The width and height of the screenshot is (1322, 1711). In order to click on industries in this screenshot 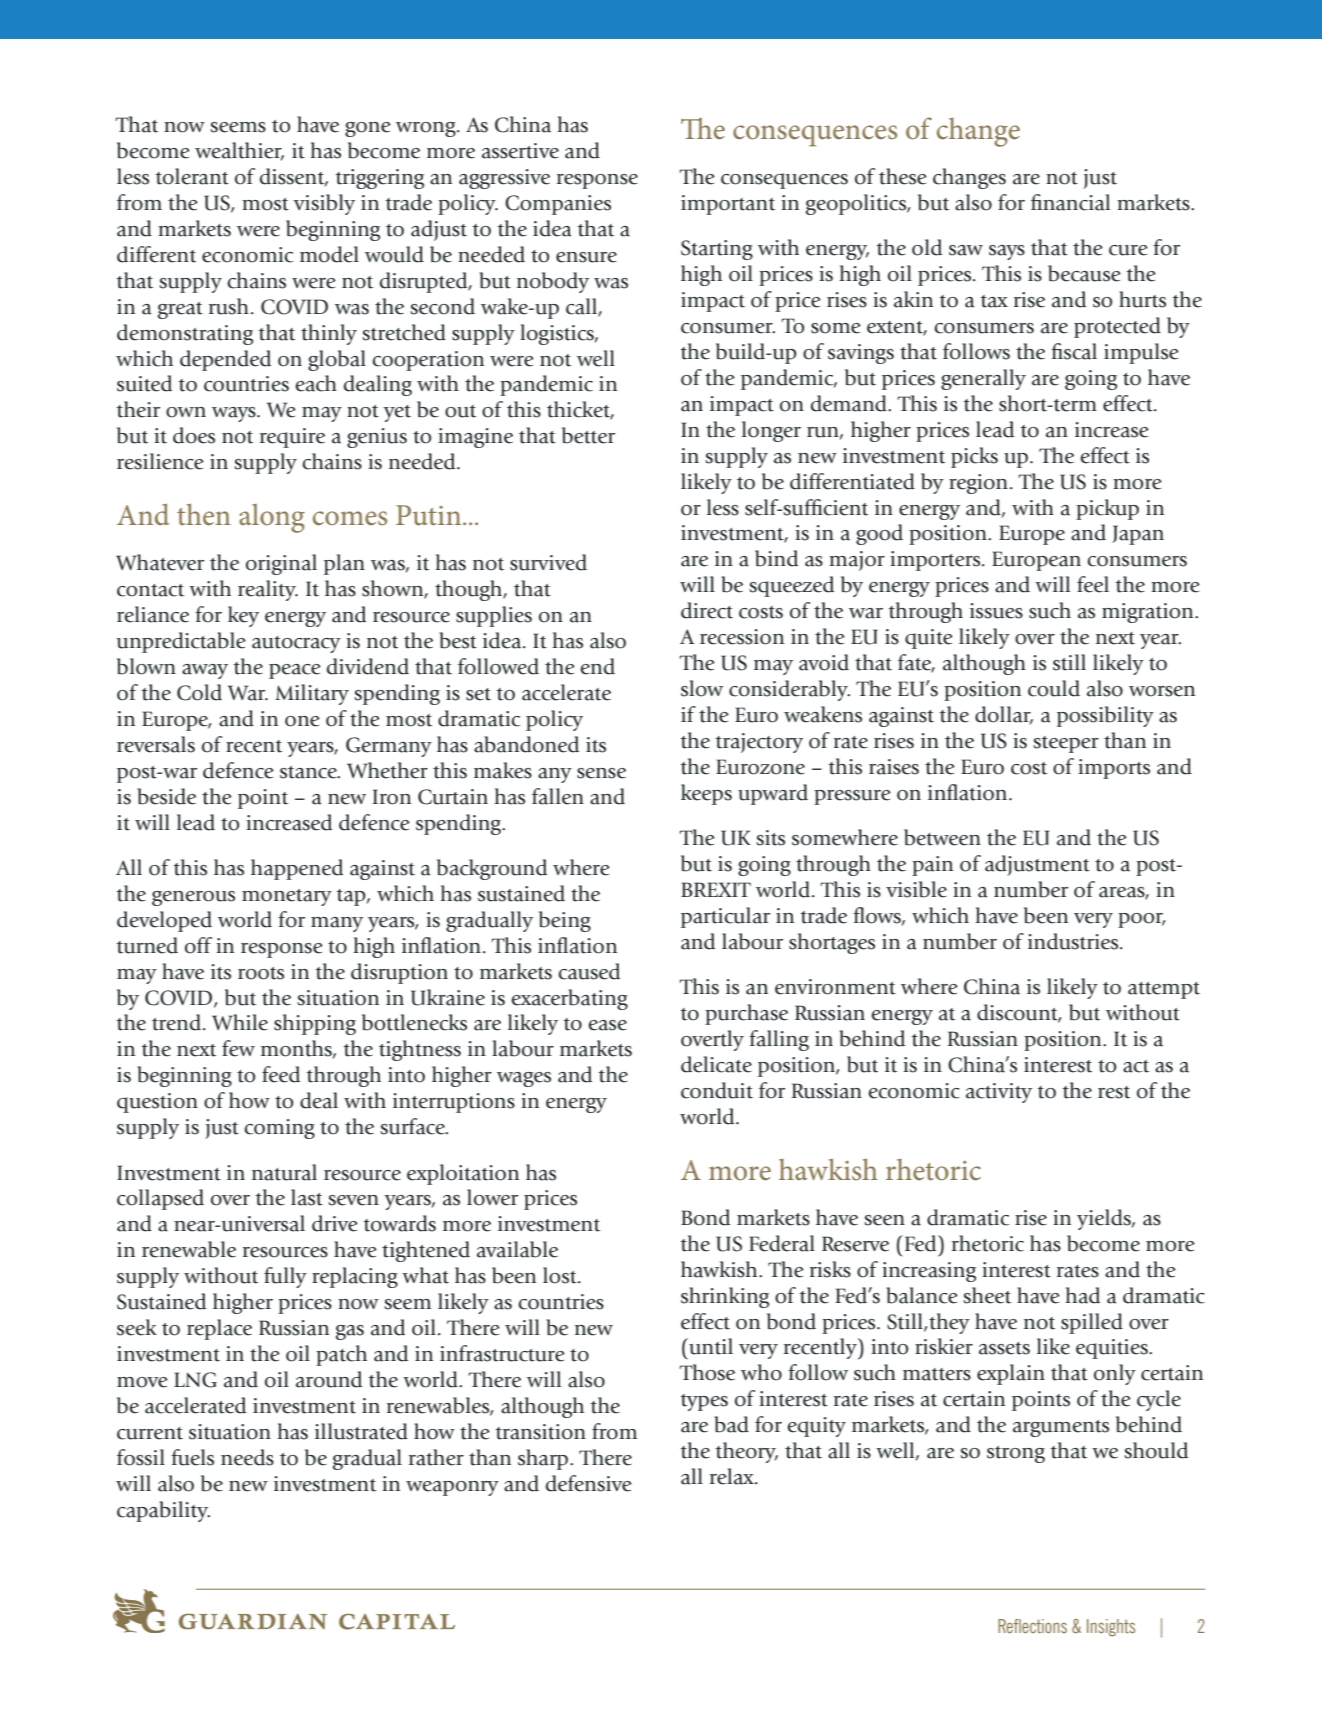, I will do `click(1074, 941)`.
